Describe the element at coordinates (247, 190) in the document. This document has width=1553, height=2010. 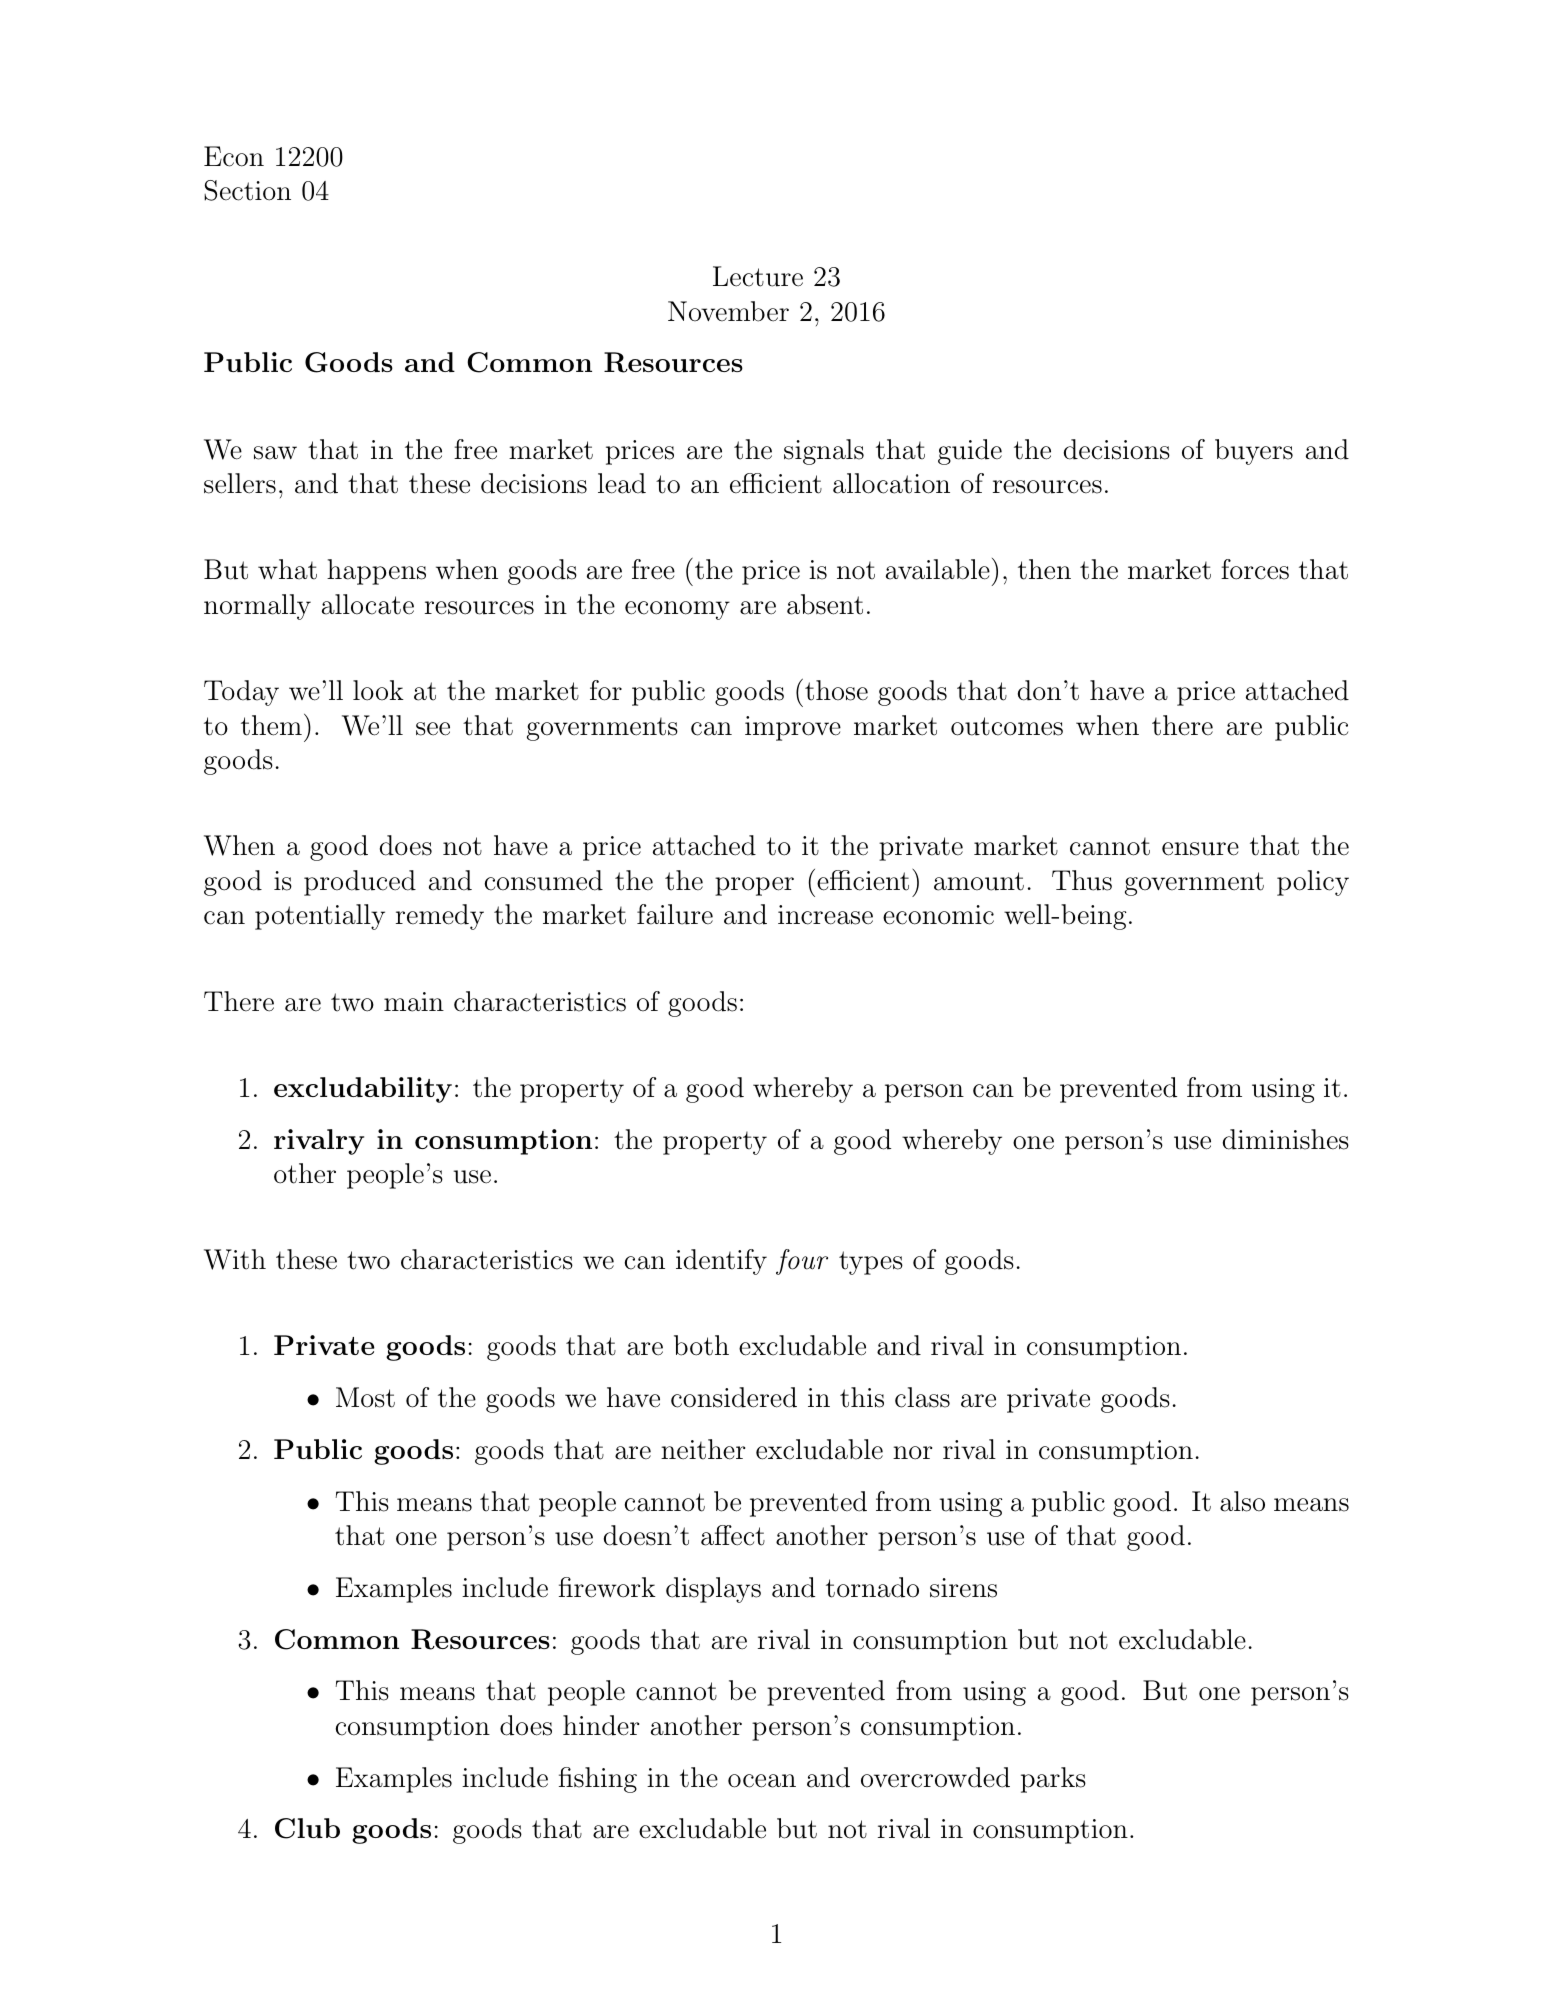
I see `Section` at that location.
